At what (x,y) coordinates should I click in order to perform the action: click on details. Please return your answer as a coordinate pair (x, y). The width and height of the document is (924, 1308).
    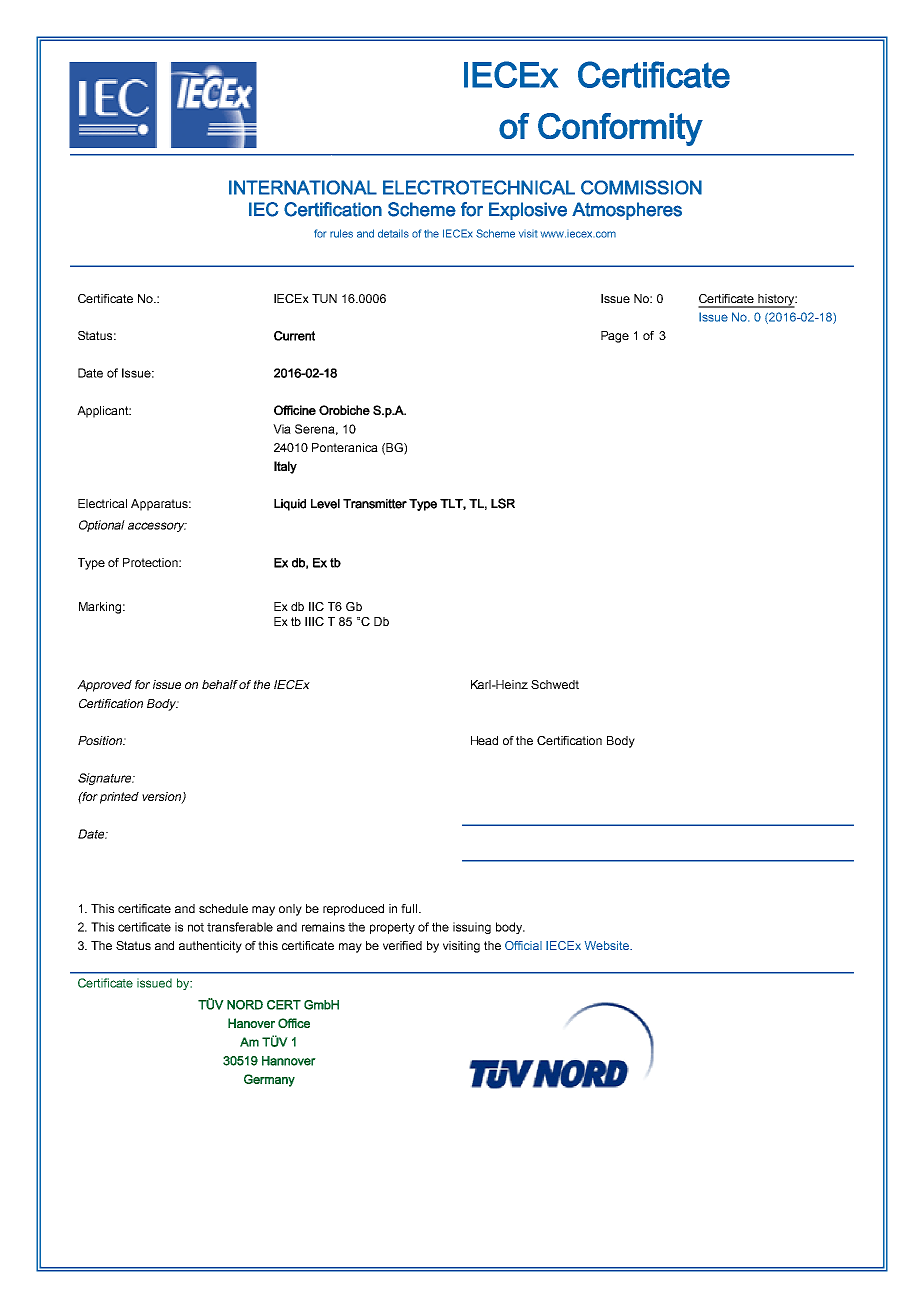
    Looking at the image, I should click on (393, 233).
